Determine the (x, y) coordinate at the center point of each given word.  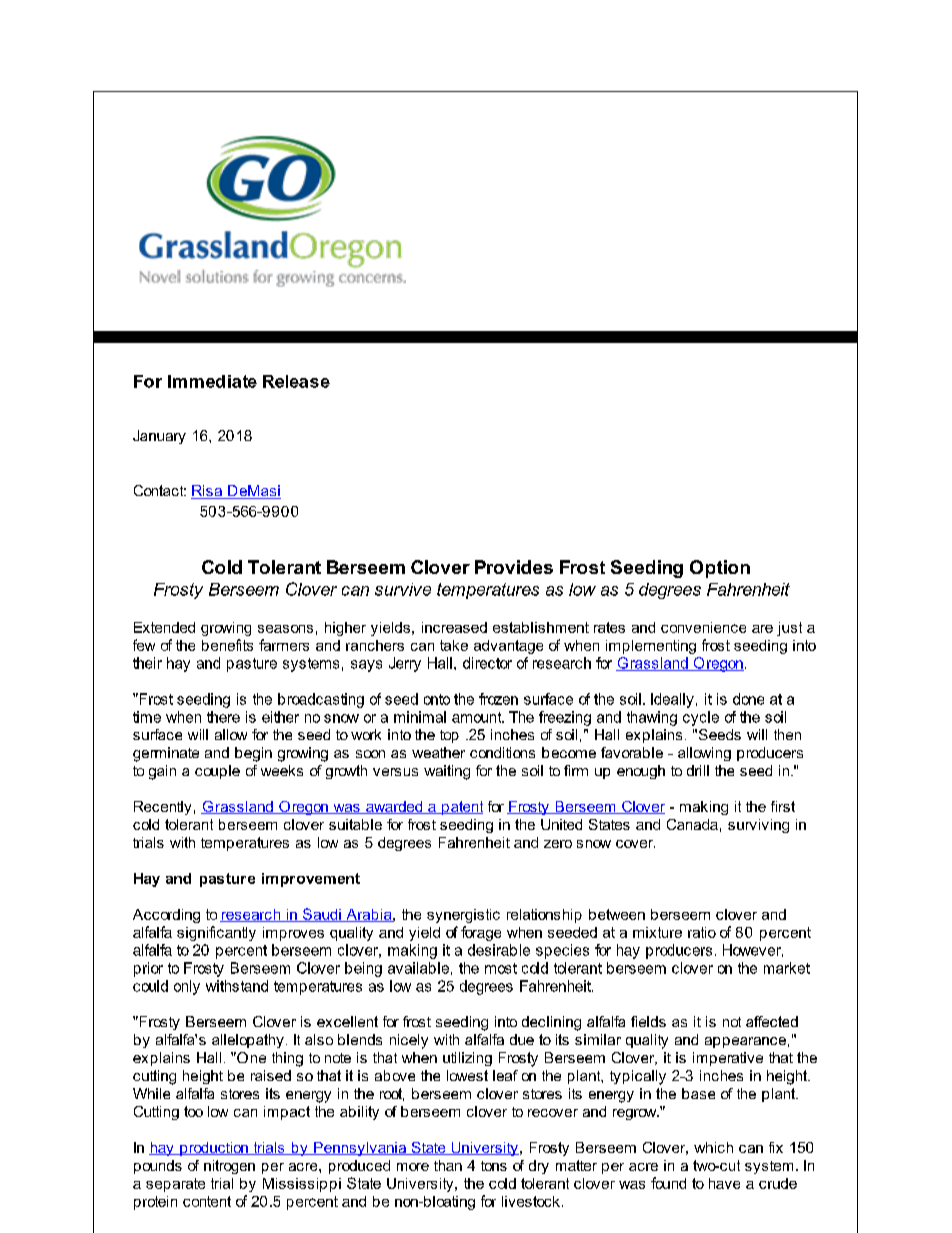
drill (698, 770)
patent (461, 808)
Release (296, 381)
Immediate (212, 381)
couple (217, 772)
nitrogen (229, 1167)
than (448, 1165)
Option (720, 569)
